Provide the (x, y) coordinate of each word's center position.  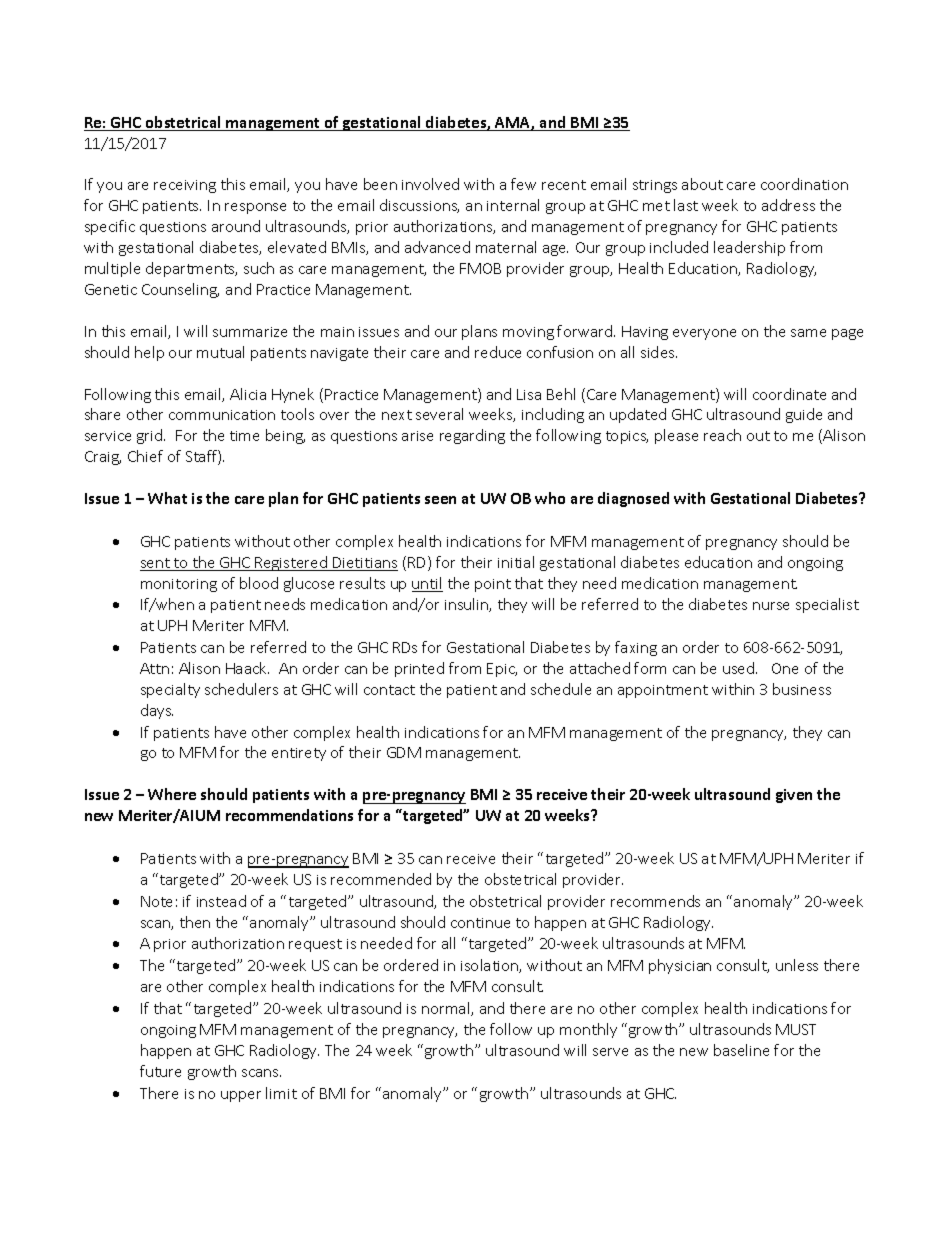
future (160, 1071)
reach (722, 435)
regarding (472, 436)
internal (513, 205)
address (788, 205)
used (740, 668)
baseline (741, 1050)
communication (222, 415)
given (794, 796)
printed (419, 669)
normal (447, 1009)
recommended (381, 879)
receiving (185, 186)
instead (221, 901)
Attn (154, 668)
